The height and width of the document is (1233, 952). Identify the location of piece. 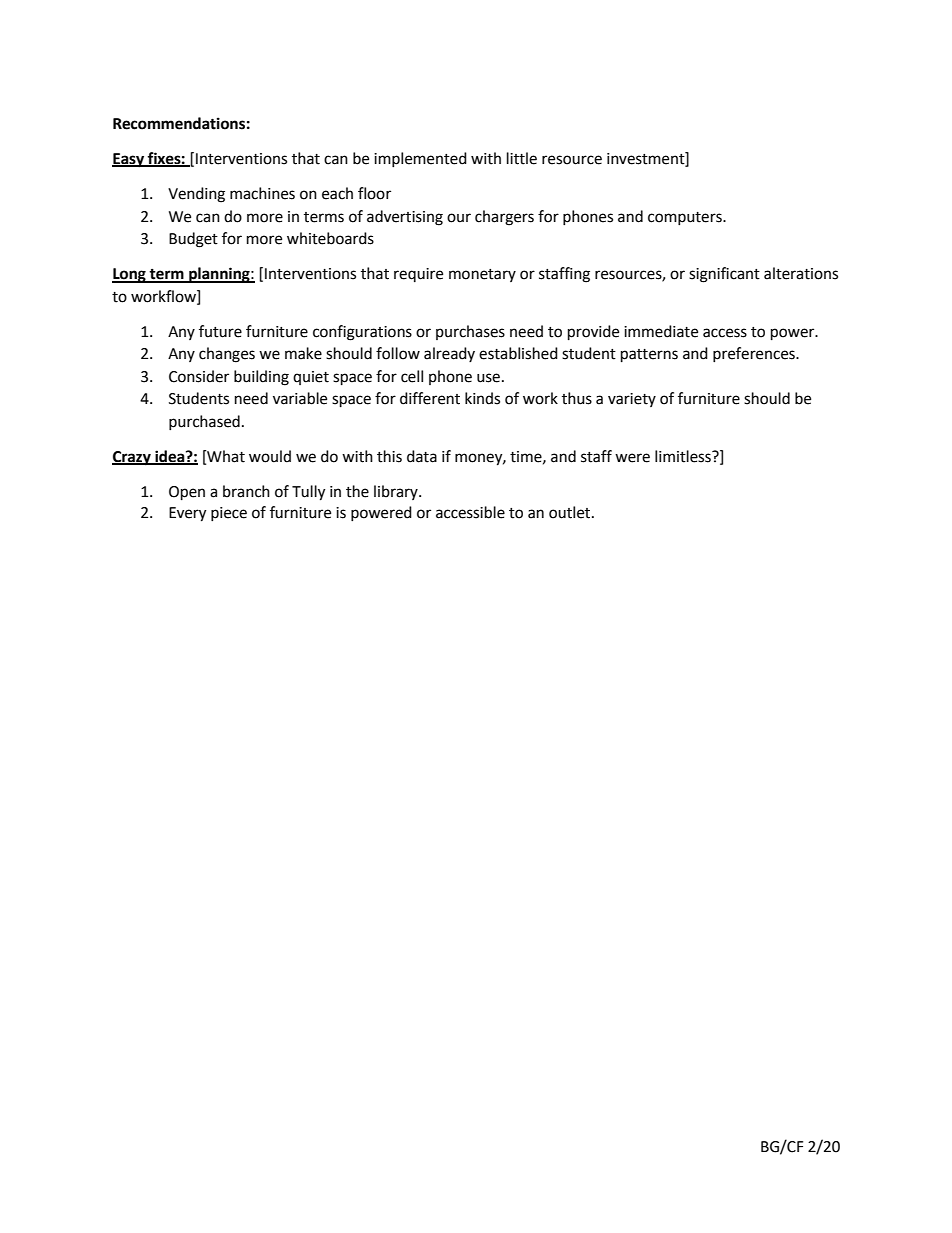
(229, 514).
